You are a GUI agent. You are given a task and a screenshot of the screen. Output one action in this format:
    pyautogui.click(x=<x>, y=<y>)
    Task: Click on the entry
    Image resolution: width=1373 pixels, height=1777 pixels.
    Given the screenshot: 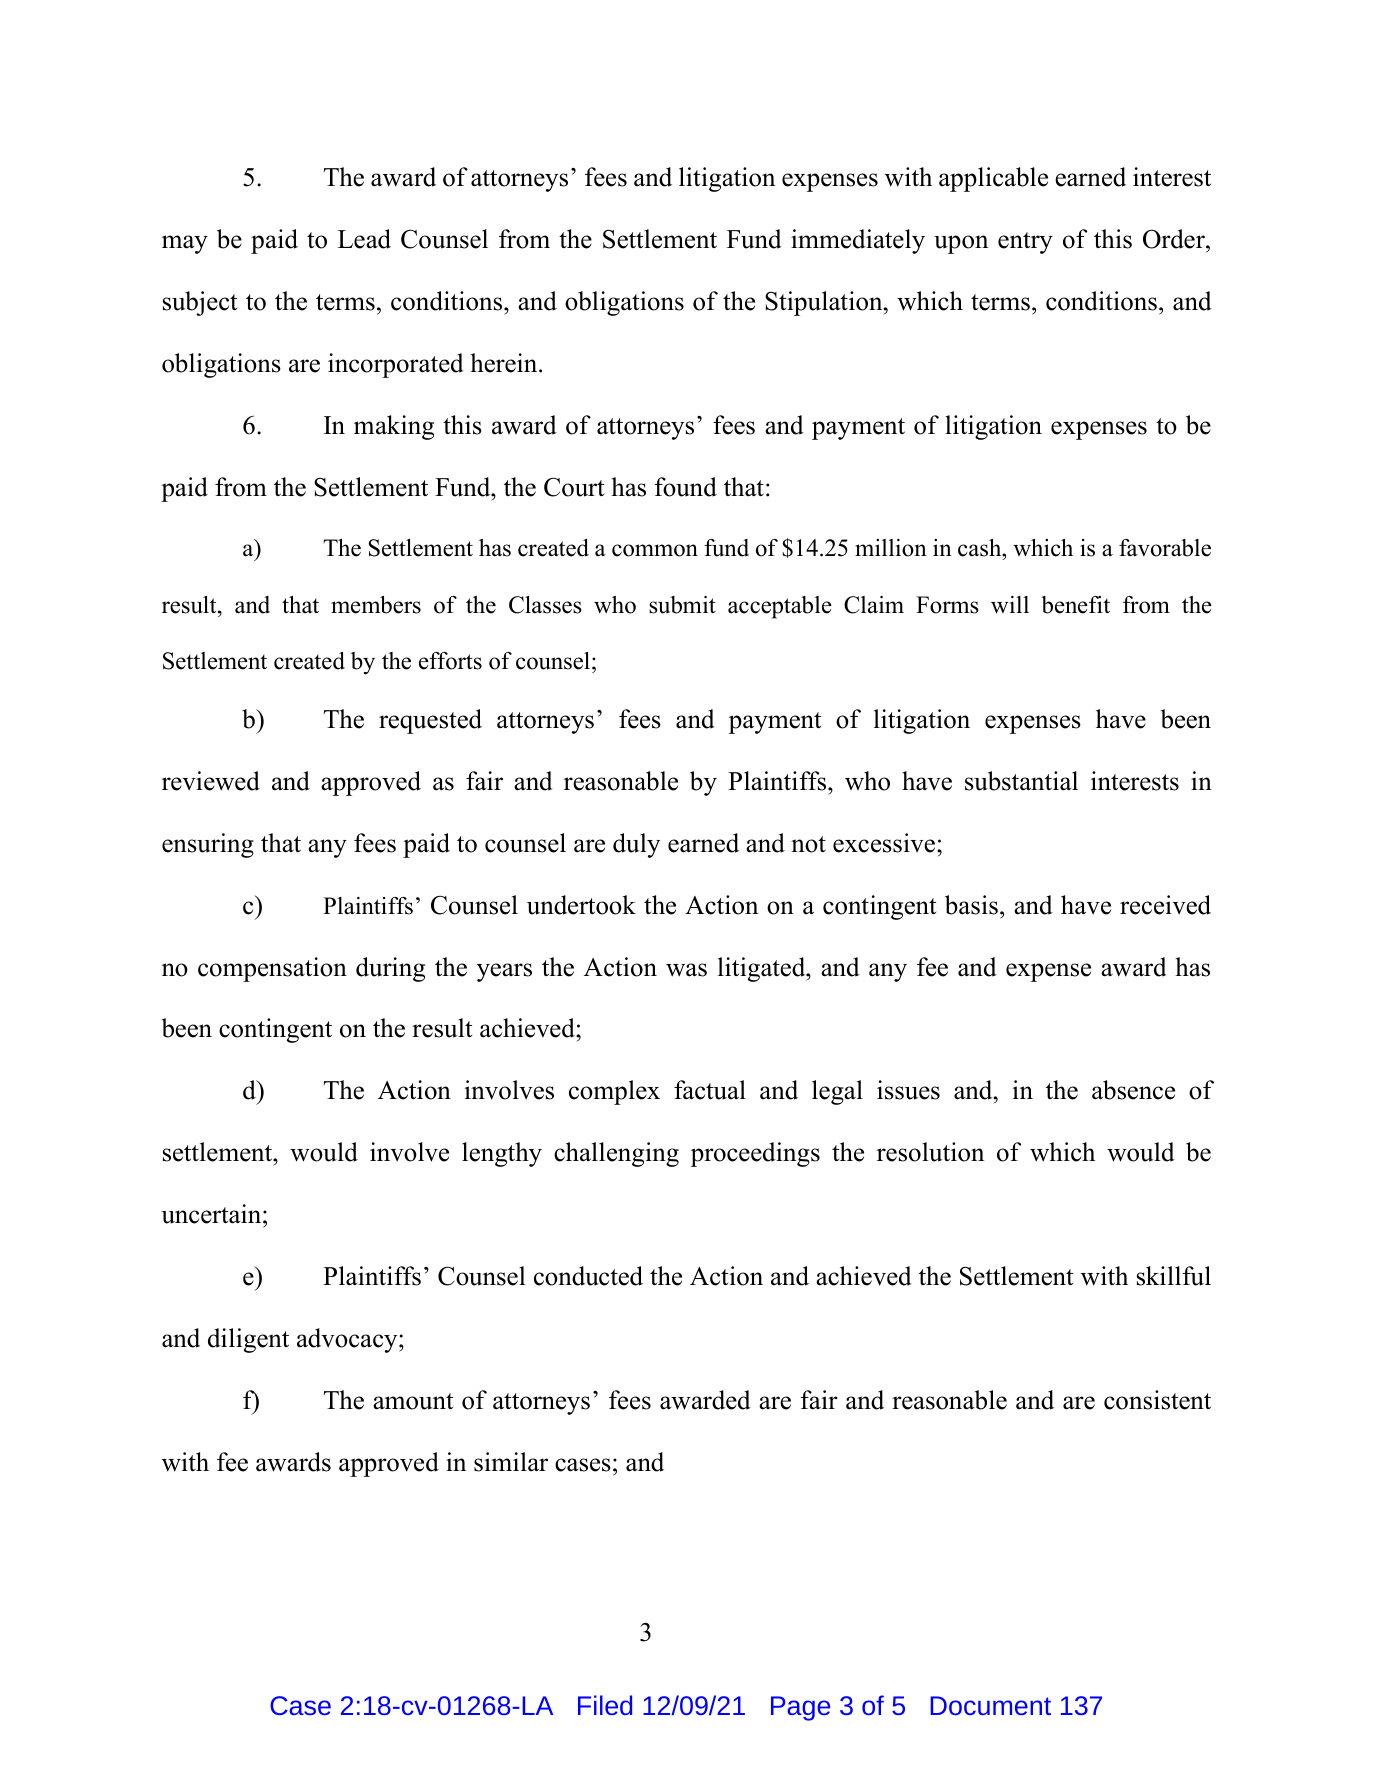 What is the action you would take?
    pyautogui.click(x=1025, y=243)
